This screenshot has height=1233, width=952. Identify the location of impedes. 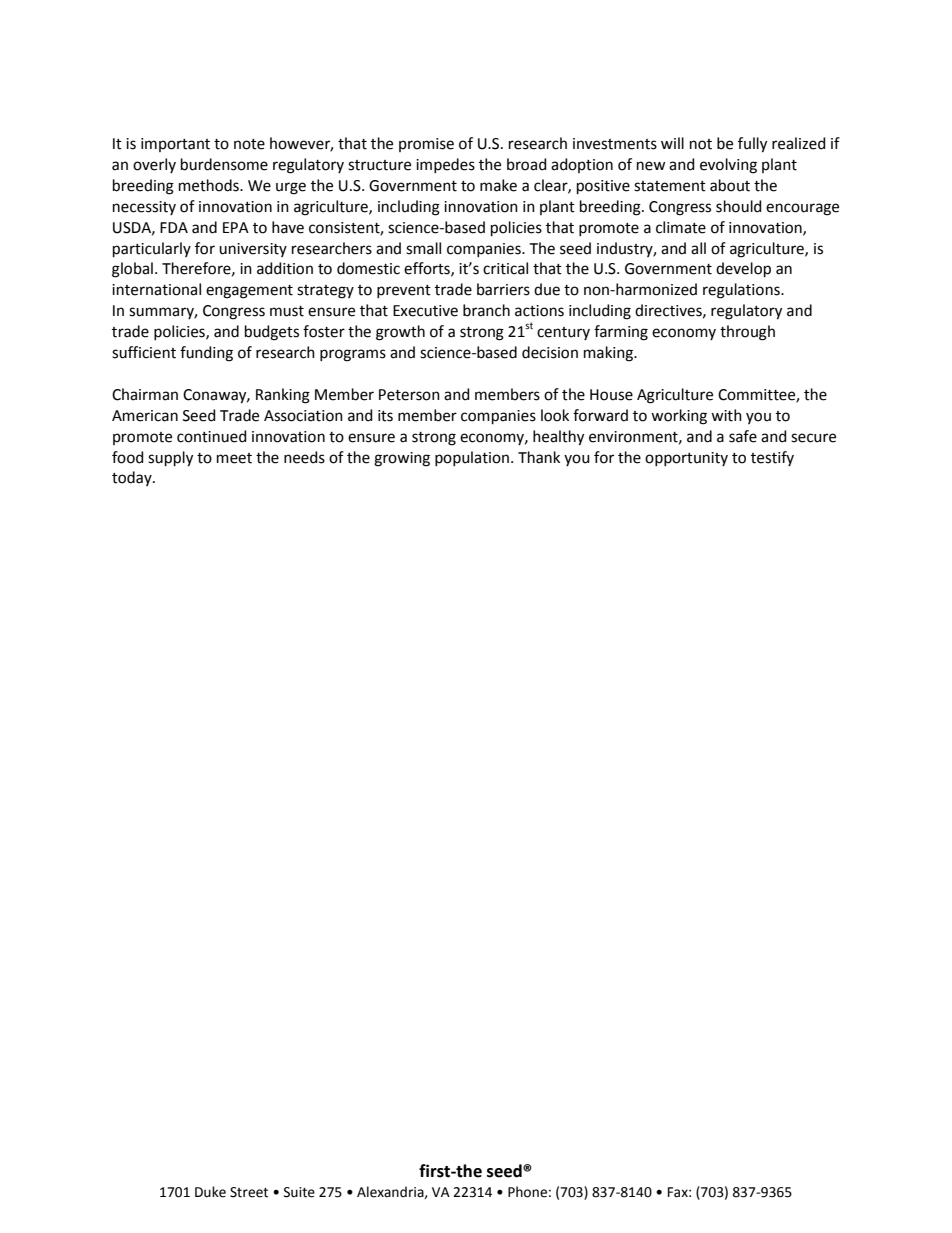
(445, 165).
